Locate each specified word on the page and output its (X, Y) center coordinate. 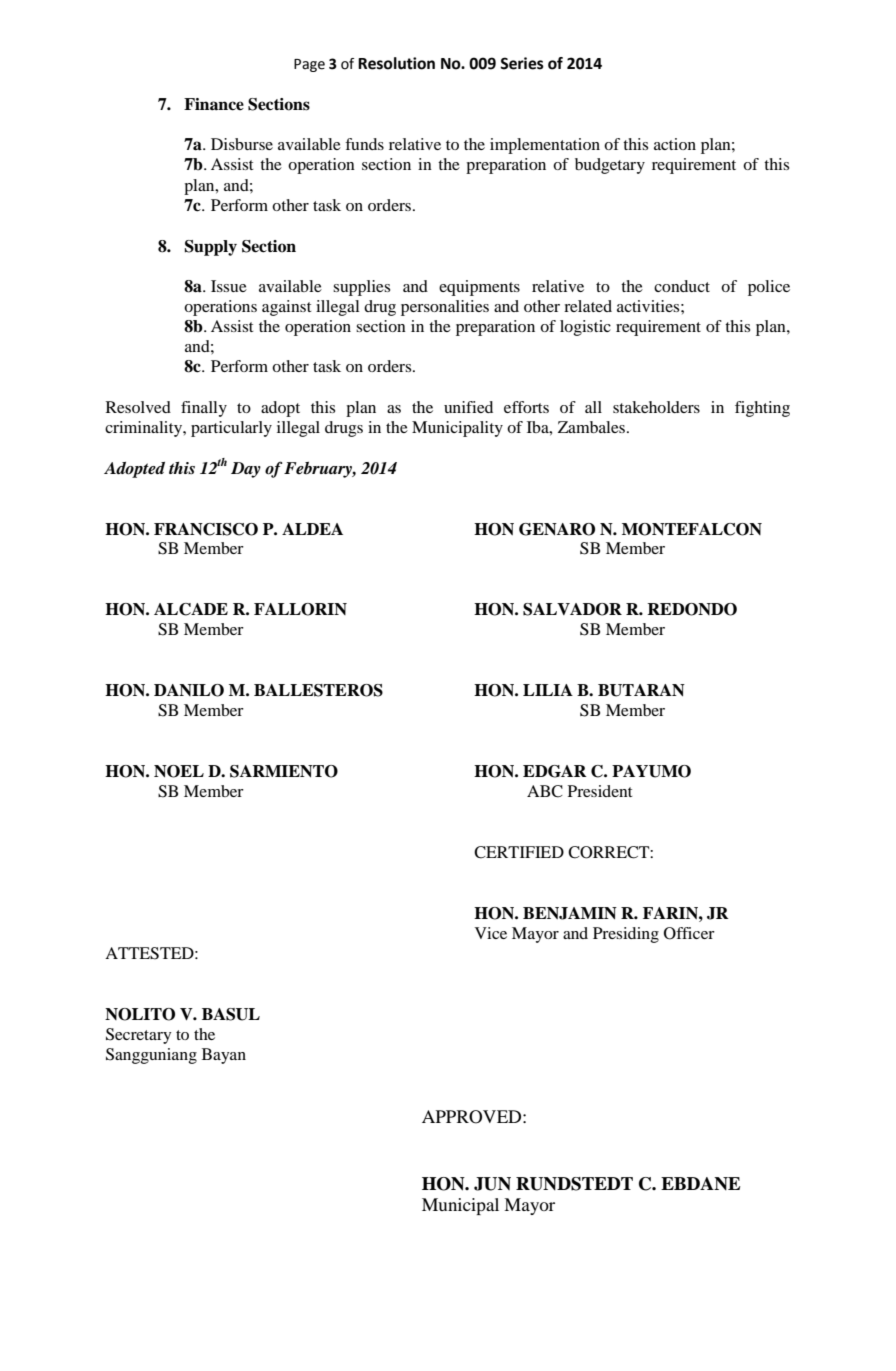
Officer (689, 933)
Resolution (396, 63)
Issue (229, 286)
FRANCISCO (206, 529)
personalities (445, 308)
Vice (491, 933)
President (600, 791)
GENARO (557, 529)
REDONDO (692, 609)
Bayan (224, 1056)
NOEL (179, 771)
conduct (682, 286)
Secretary (139, 1036)
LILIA (548, 690)
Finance (214, 104)
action (675, 144)
